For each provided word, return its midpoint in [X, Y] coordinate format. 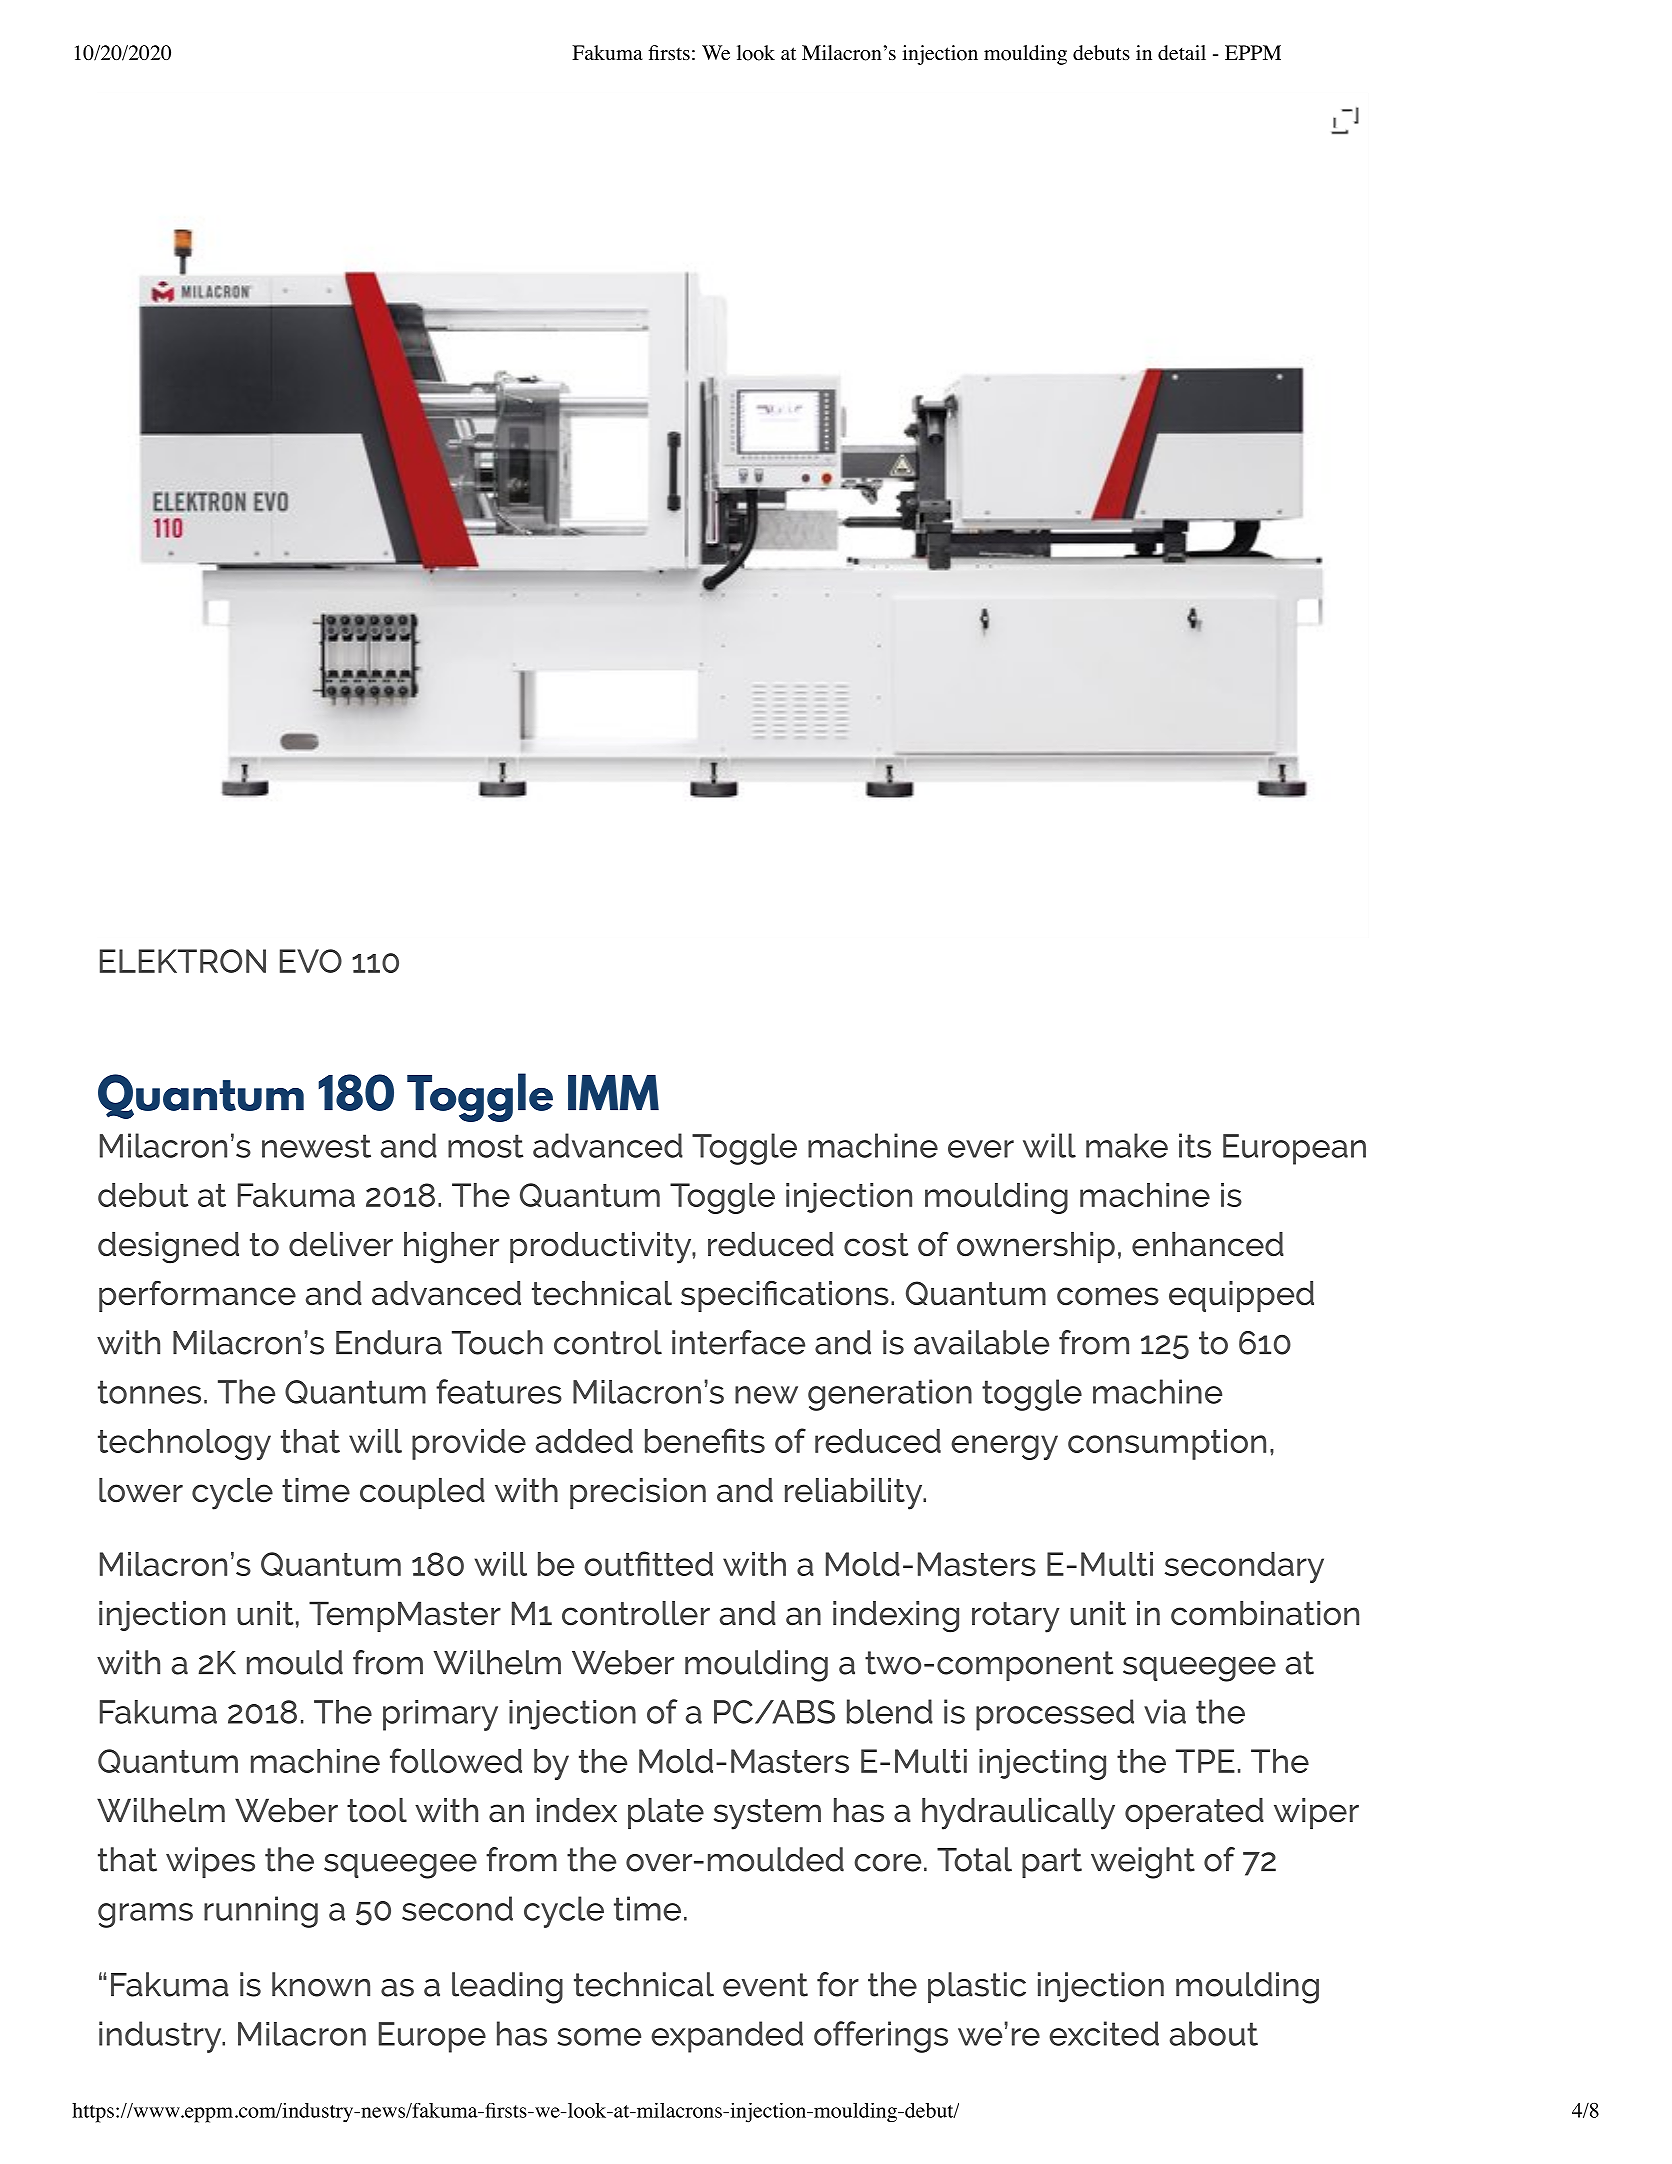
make [1127, 1145]
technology [184, 1444]
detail [1182, 53]
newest [316, 1146]
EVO [311, 961]
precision [638, 1493]
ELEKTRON [183, 961]
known [321, 1984]
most [486, 1146]
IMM [613, 1093]
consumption [1167, 1444]
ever [981, 1149]
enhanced [1208, 1244]
